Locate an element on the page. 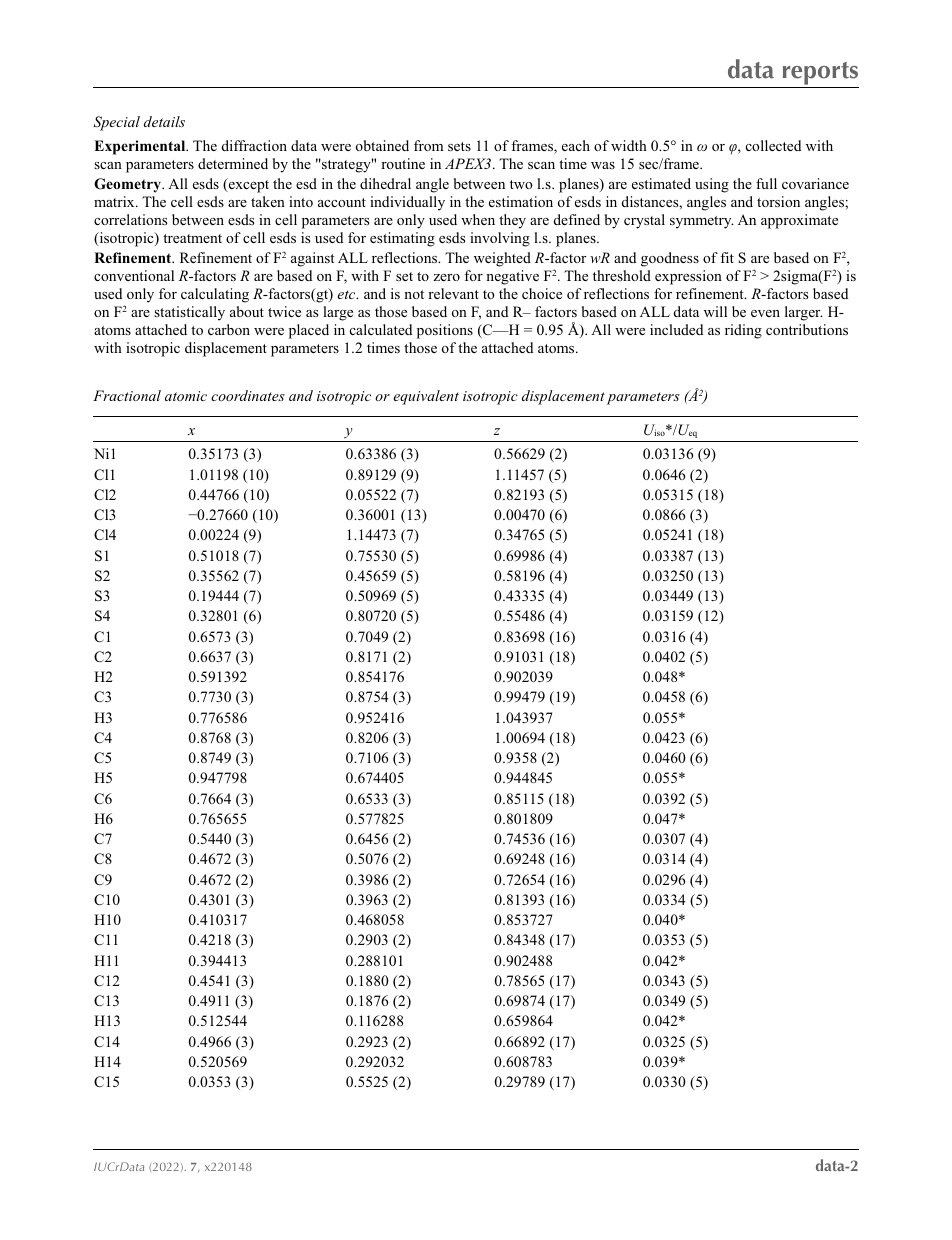  atomic is located at coordinates (186, 396).
